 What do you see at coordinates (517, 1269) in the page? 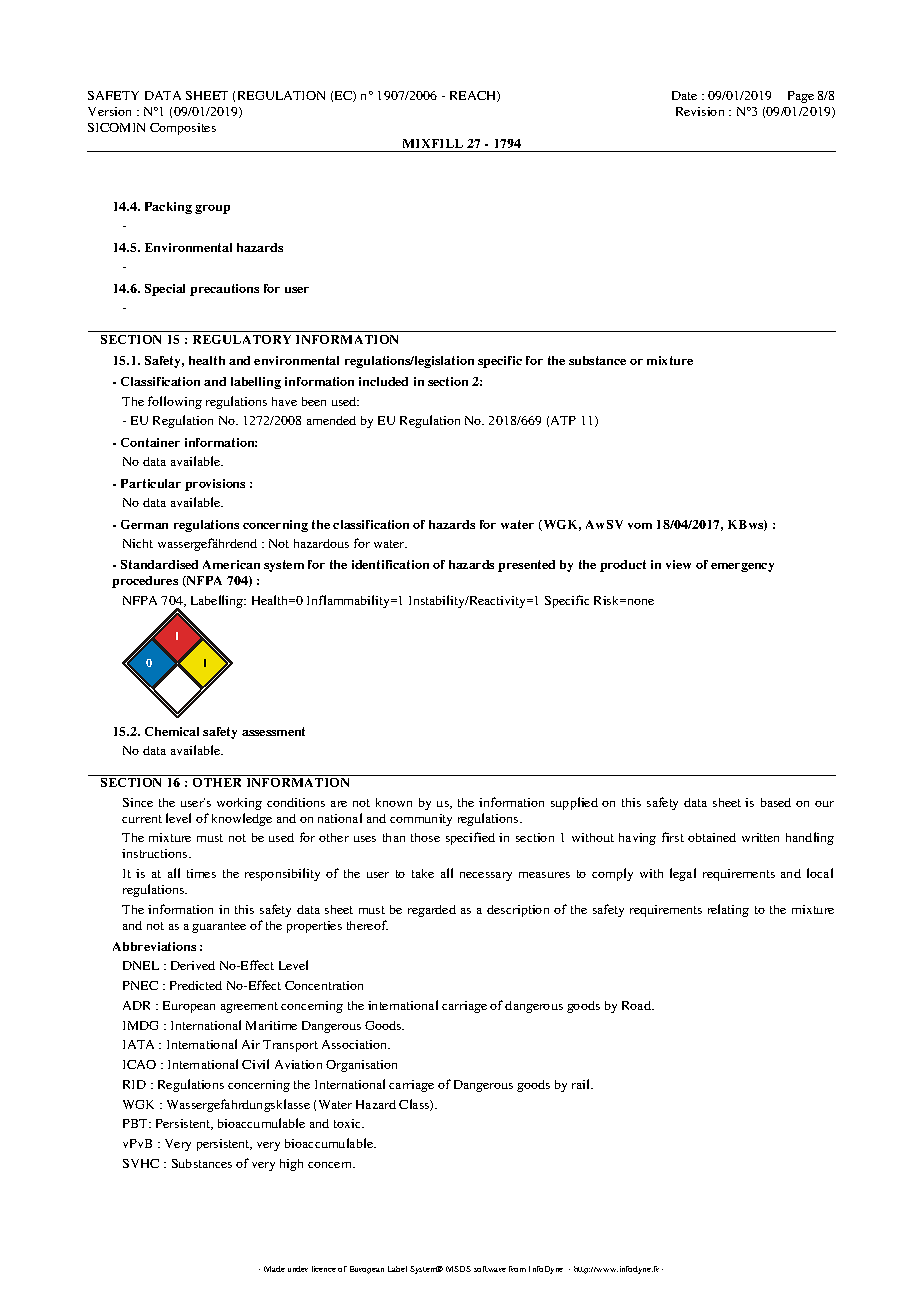
I see `from` at bounding box center [517, 1269].
